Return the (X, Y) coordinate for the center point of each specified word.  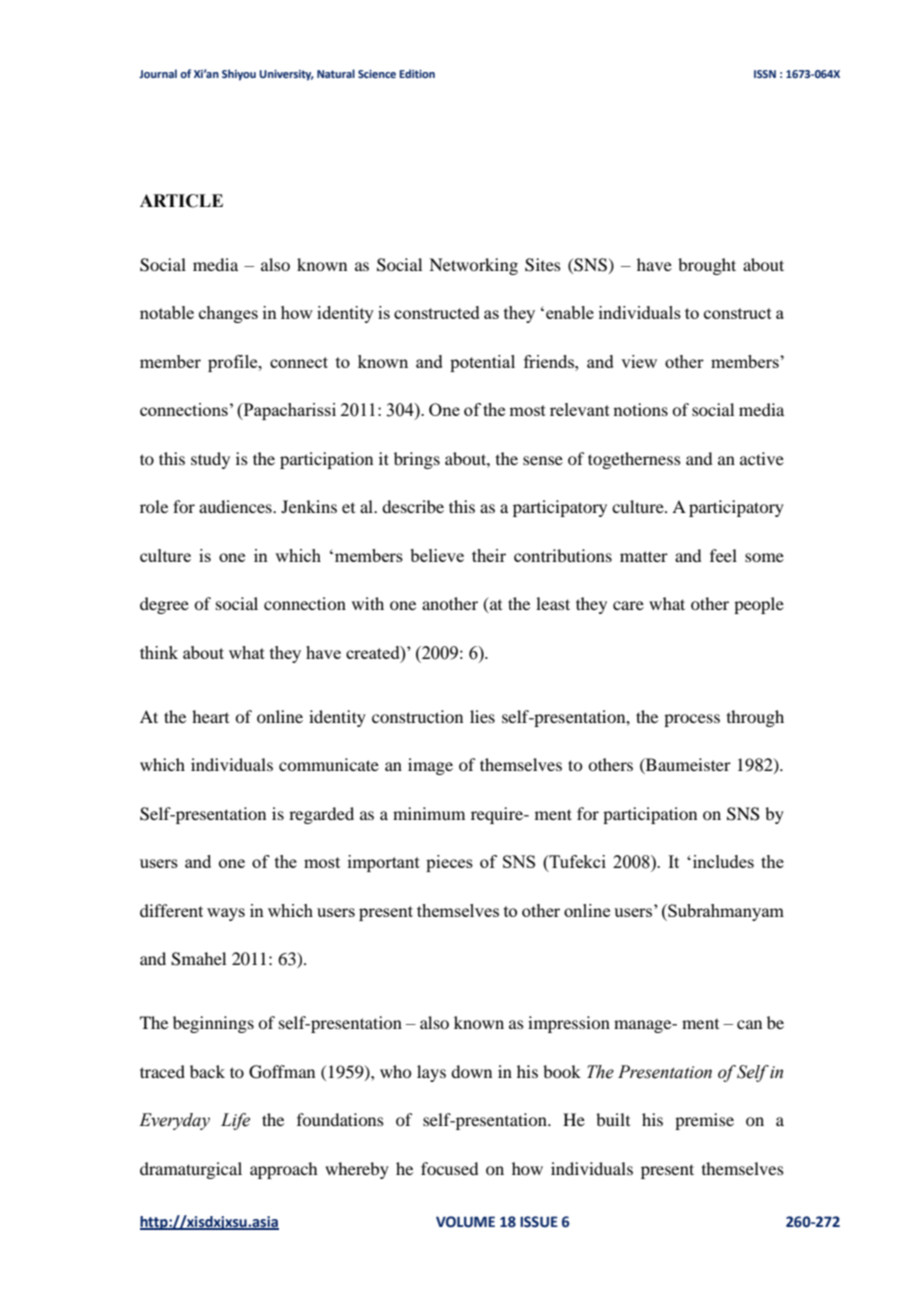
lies (482, 716)
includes (723, 861)
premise (704, 1121)
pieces (449, 863)
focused (449, 1168)
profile (234, 363)
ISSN (765, 74)
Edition (417, 73)
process (692, 720)
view (639, 361)
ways (226, 914)
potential (482, 363)
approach (283, 1170)
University (286, 75)
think (159, 652)
